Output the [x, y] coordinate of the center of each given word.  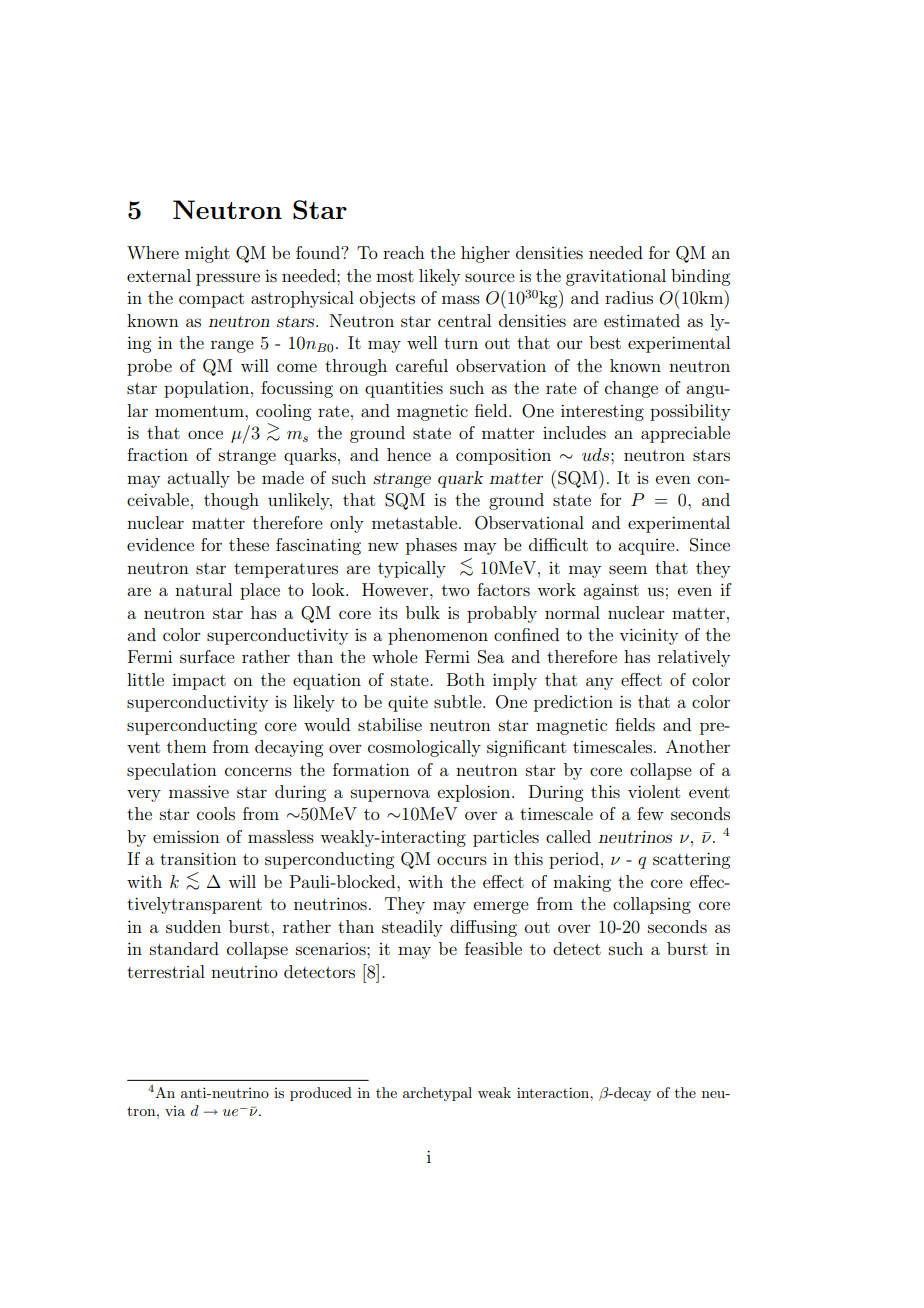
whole [395, 656]
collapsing [652, 905]
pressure [228, 279]
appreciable [685, 434]
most [395, 276]
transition [198, 858]
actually [198, 479]
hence [409, 454]
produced [321, 1094]
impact [199, 681]
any [599, 683]
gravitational [616, 277]
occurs [462, 860]
